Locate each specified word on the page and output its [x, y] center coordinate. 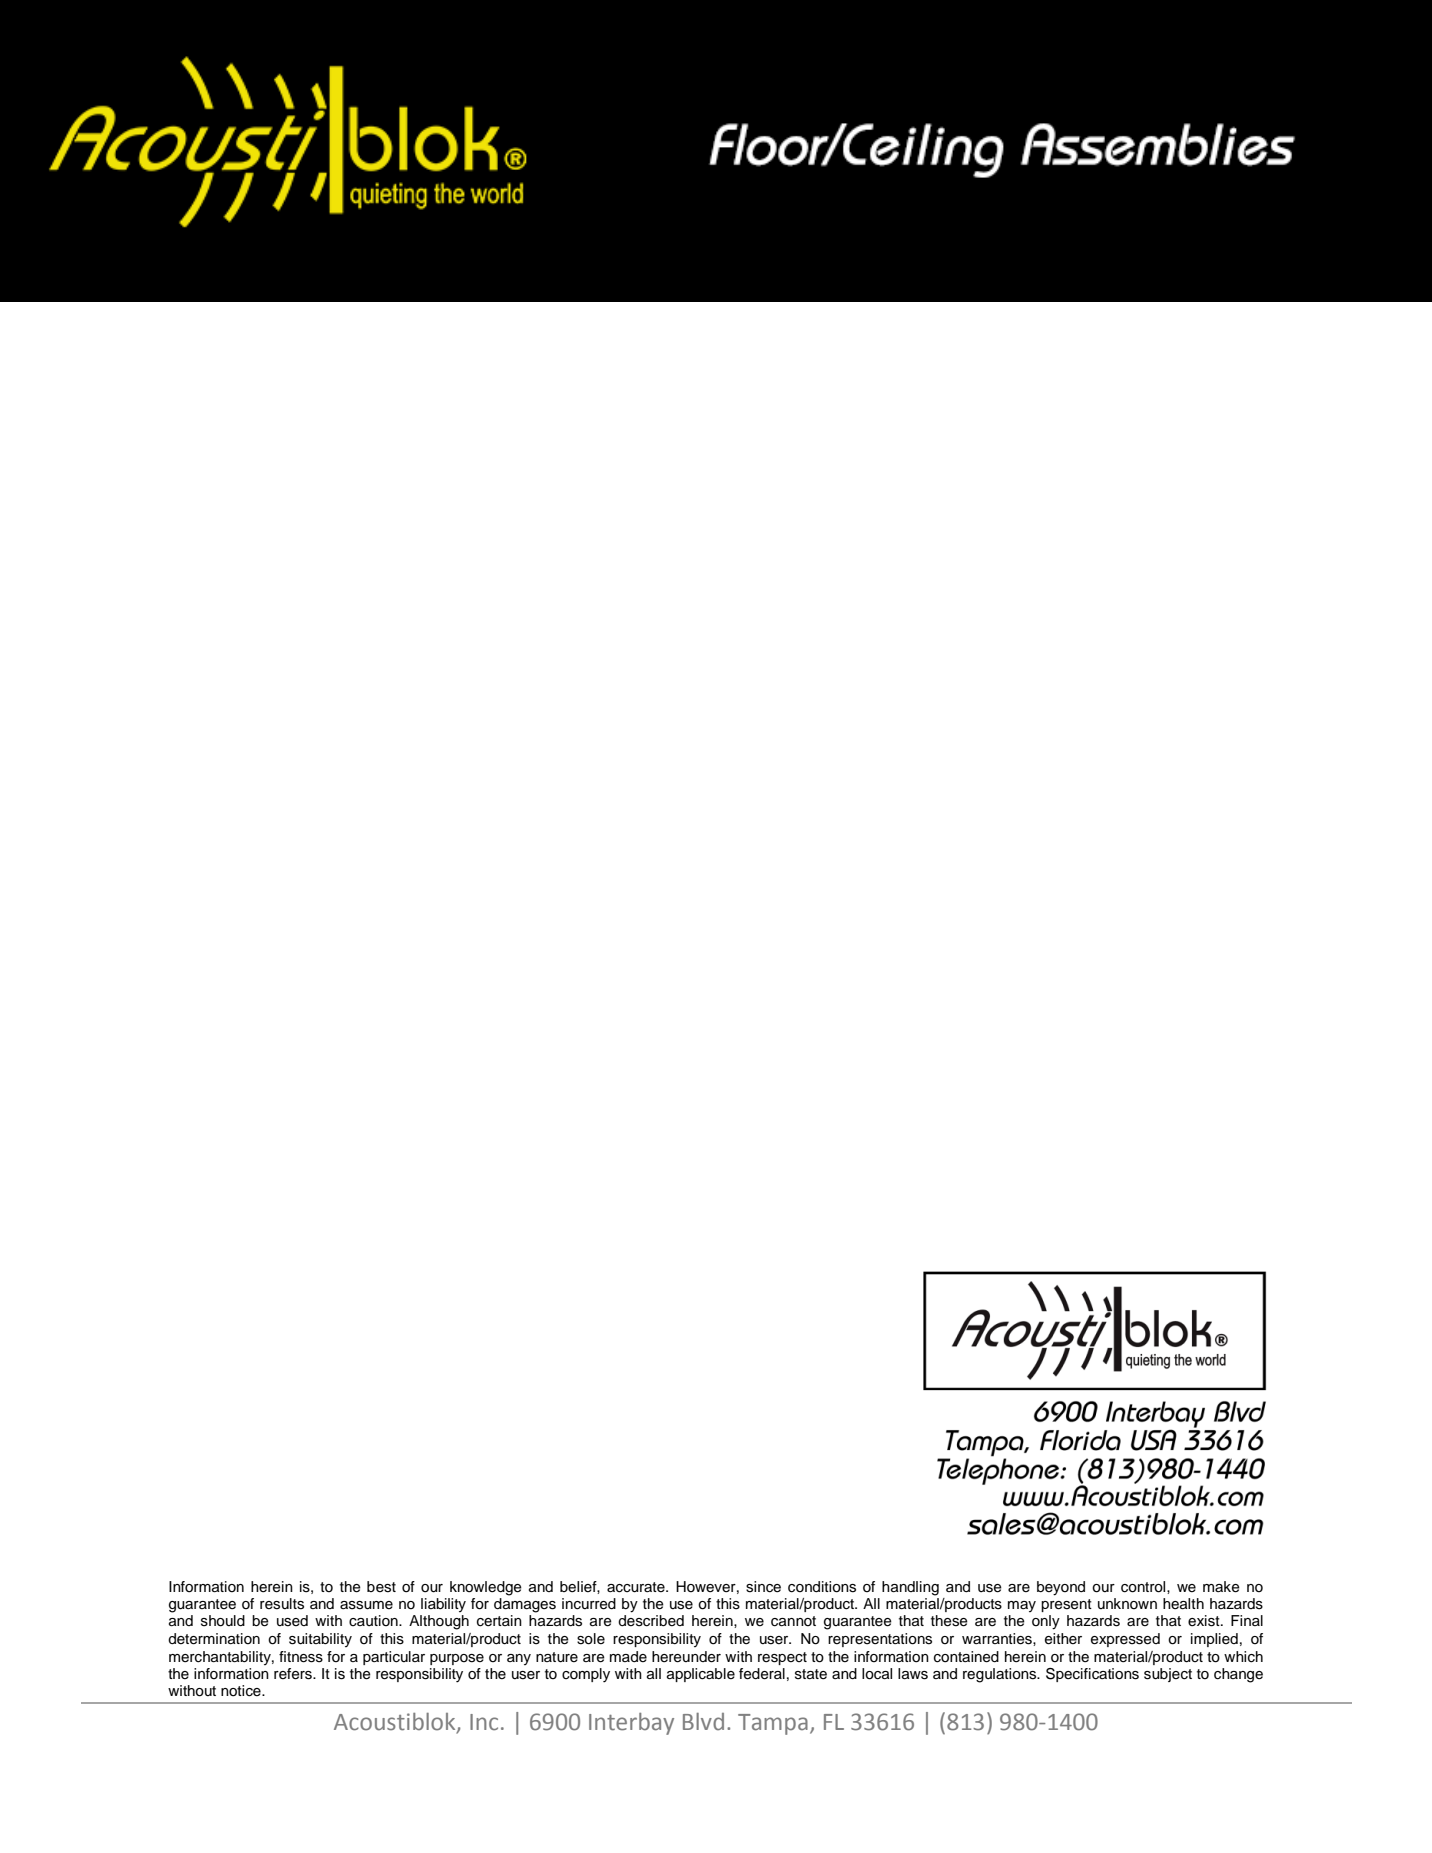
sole [591, 1639]
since [763, 1587]
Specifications [1092, 1675]
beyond [1061, 1588]
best [381, 1587]
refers [294, 1674]
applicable [701, 1675]
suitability [320, 1640]
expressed [1125, 1640]
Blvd [703, 1722]
